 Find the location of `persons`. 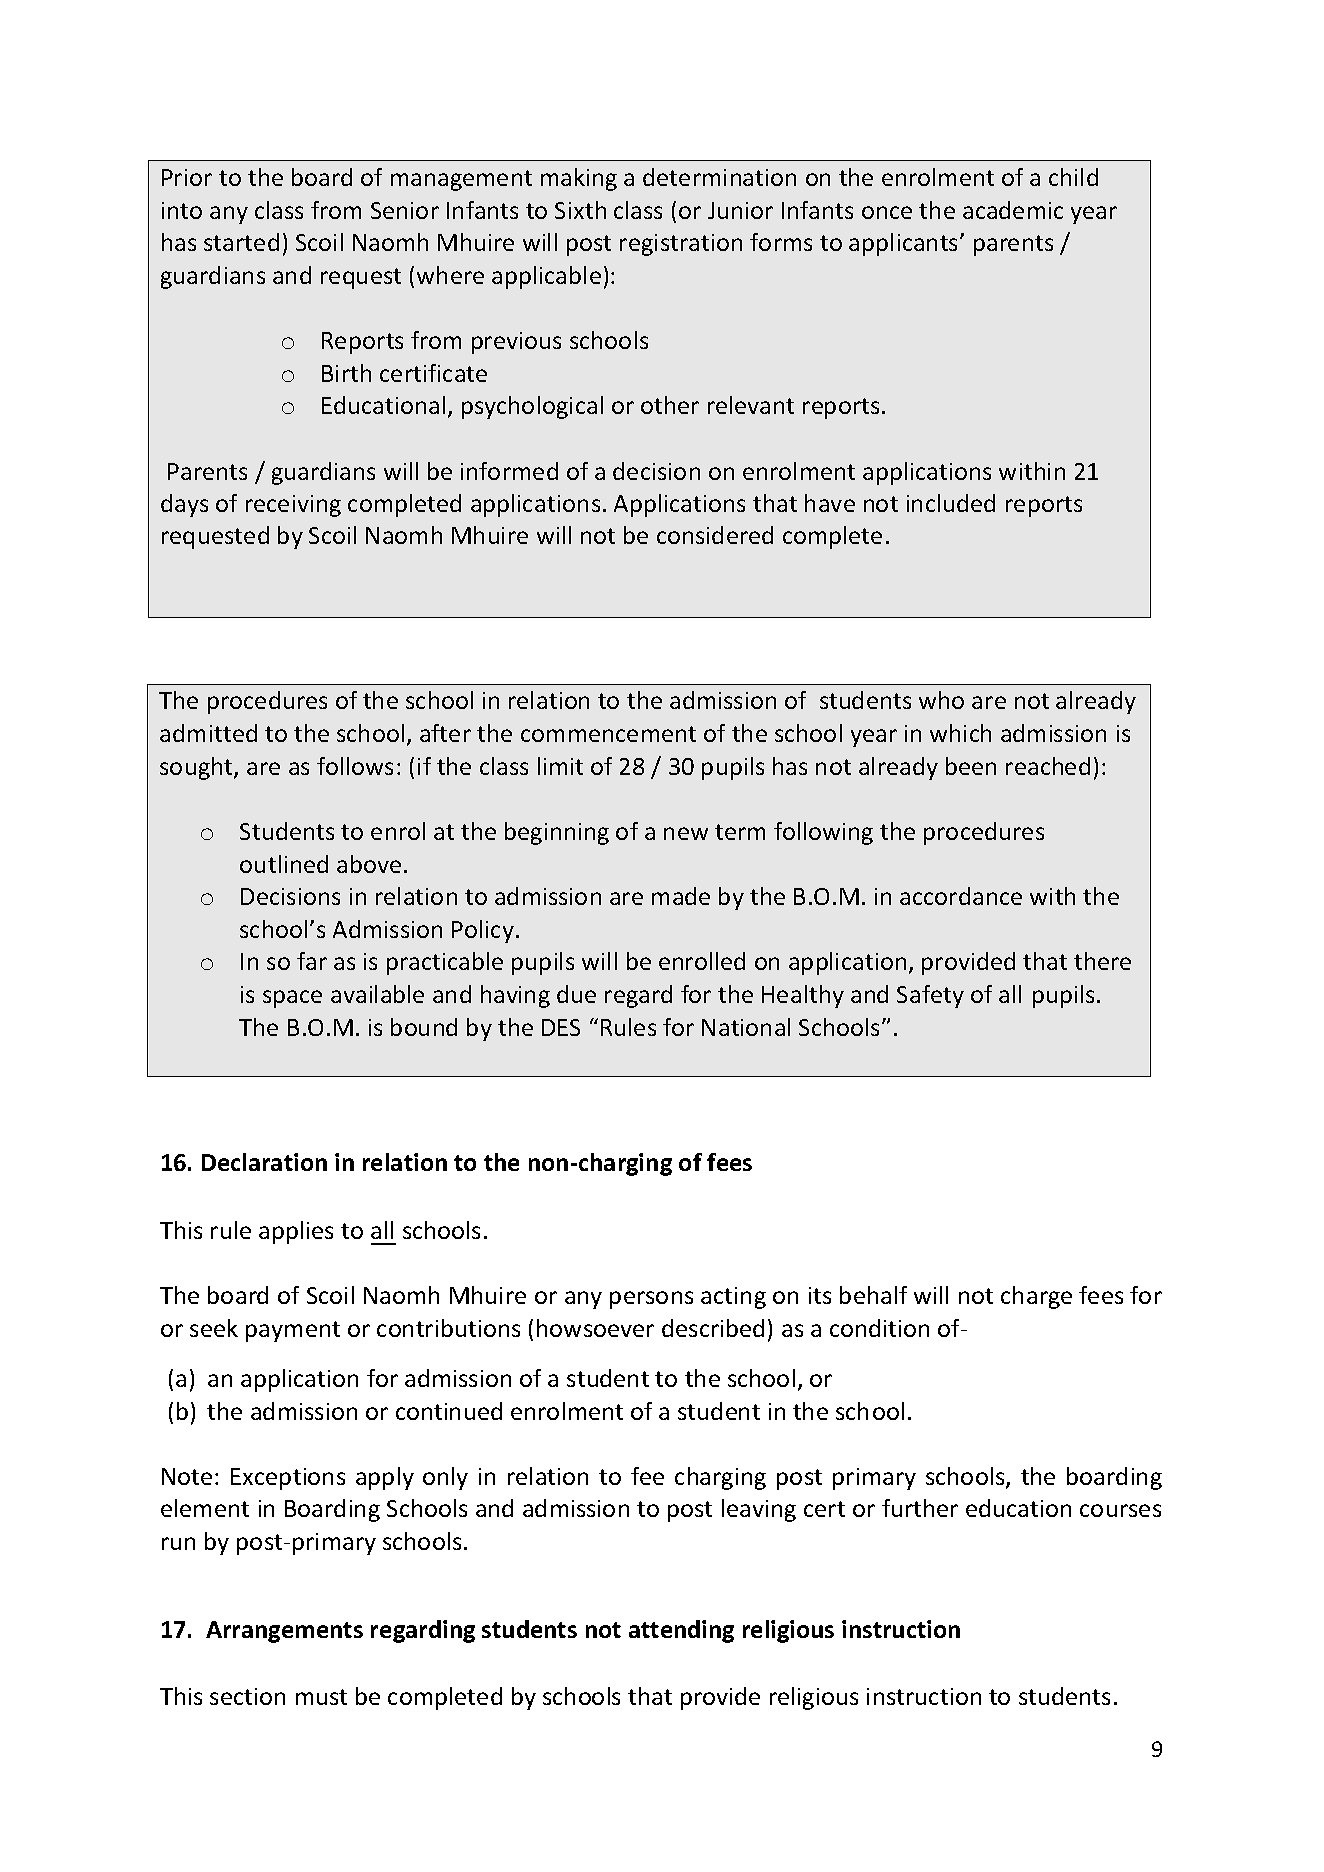

persons is located at coordinates (651, 1300).
